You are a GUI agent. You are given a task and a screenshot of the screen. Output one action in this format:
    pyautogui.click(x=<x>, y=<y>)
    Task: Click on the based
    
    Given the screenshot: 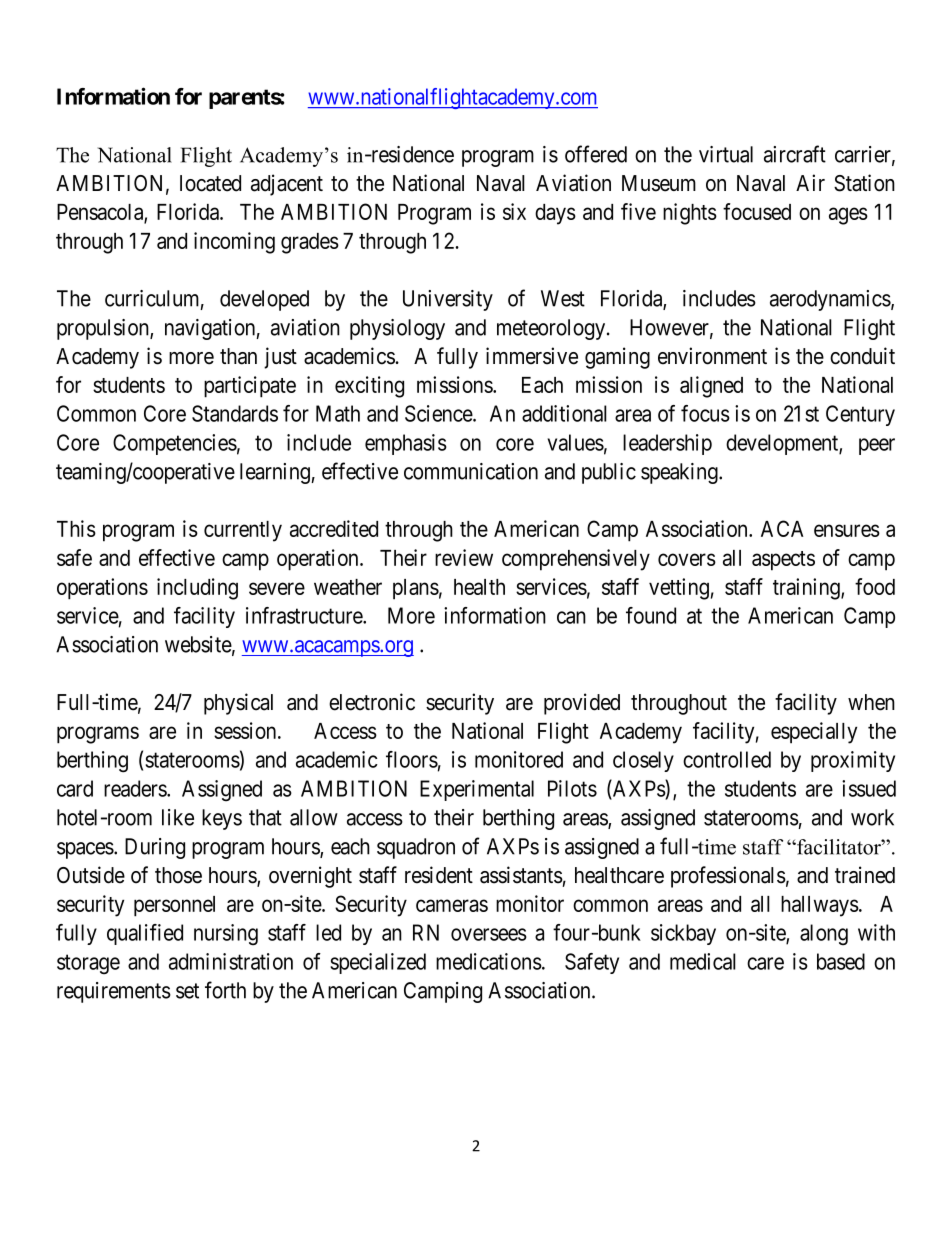 What is the action you would take?
    pyautogui.click(x=841, y=961)
